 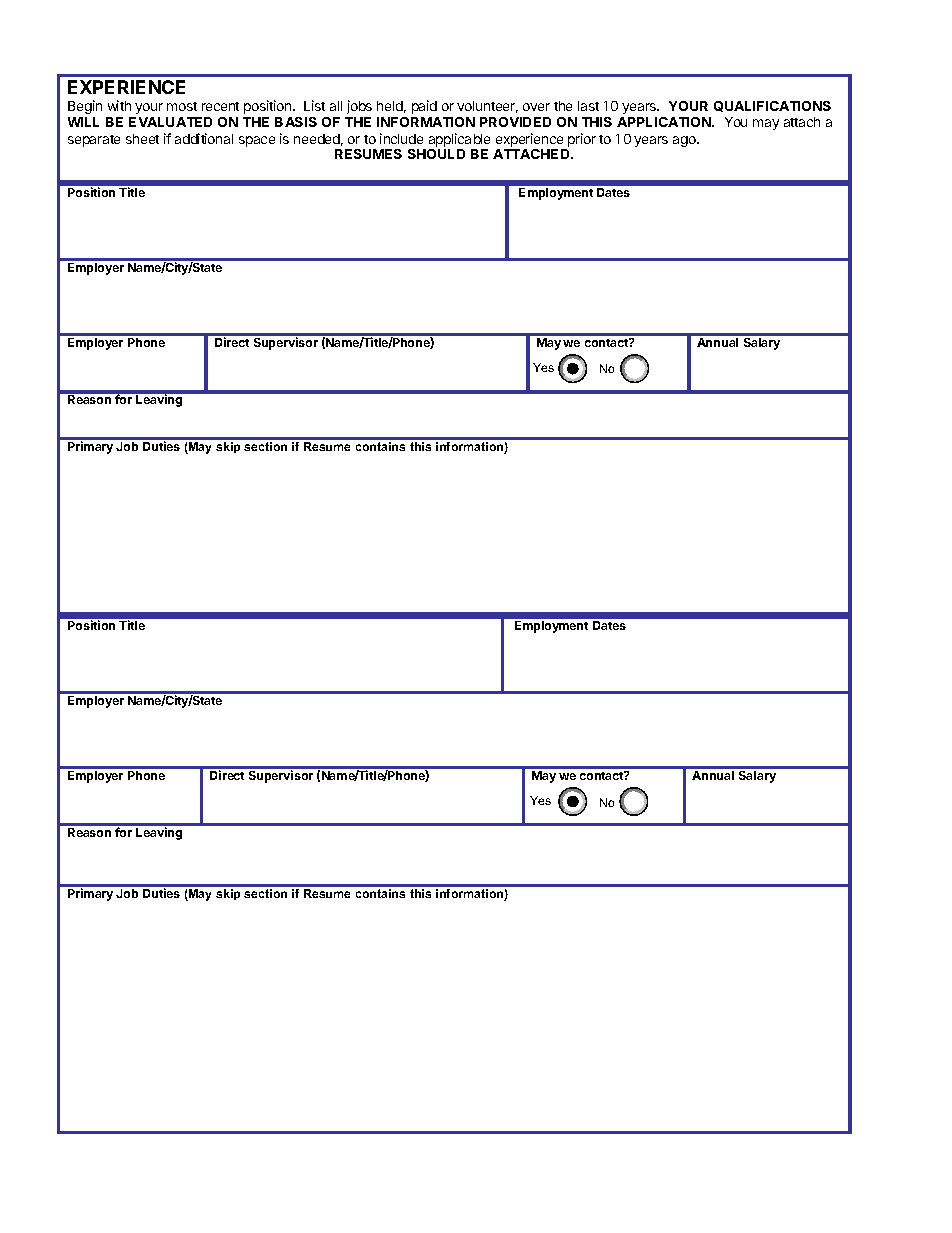 What do you see at coordinates (772, 106) in the screenshot?
I see `QUALIFICATIONS` at bounding box center [772, 106].
